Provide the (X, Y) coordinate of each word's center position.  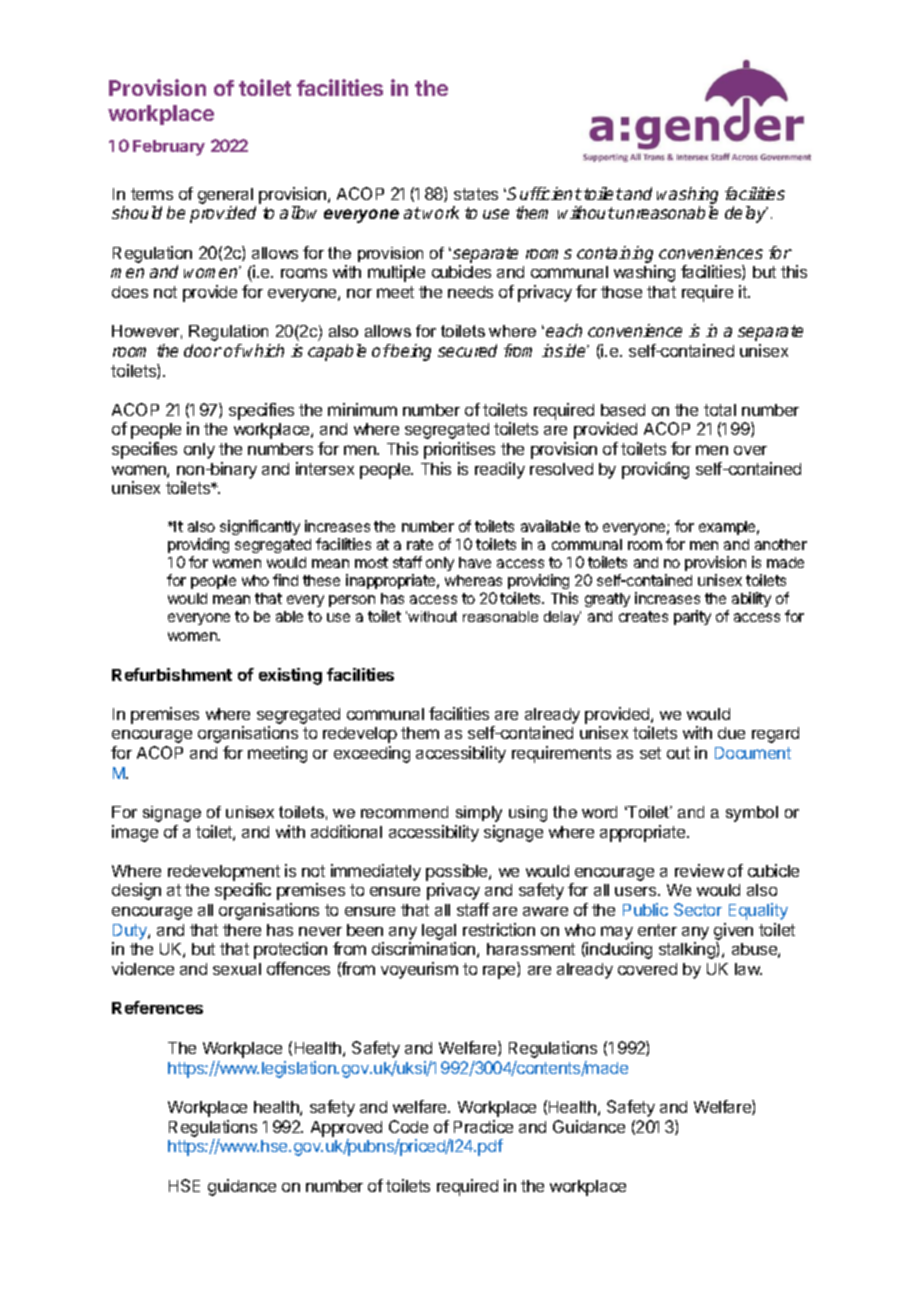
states (476, 194)
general (225, 196)
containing (615, 254)
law (748, 969)
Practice (483, 1126)
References (157, 1007)
